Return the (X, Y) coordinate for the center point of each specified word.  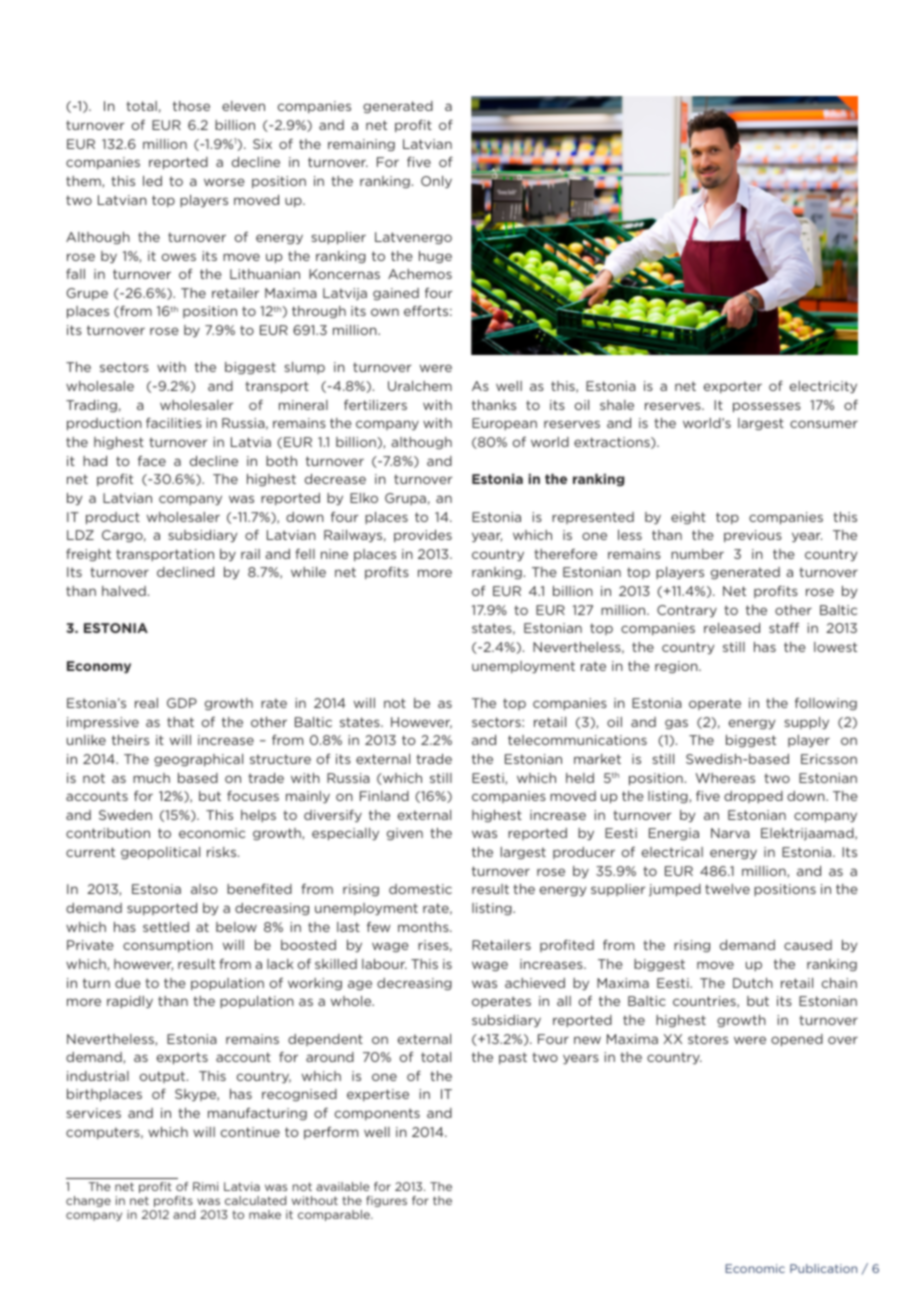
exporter (733, 387)
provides (423, 536)
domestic (420, 889)
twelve (727, 889)
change (88, 1201)
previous (753, 536)
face (152, 461)
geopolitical (160, 853)
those (191, 106)
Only (436, 182)
